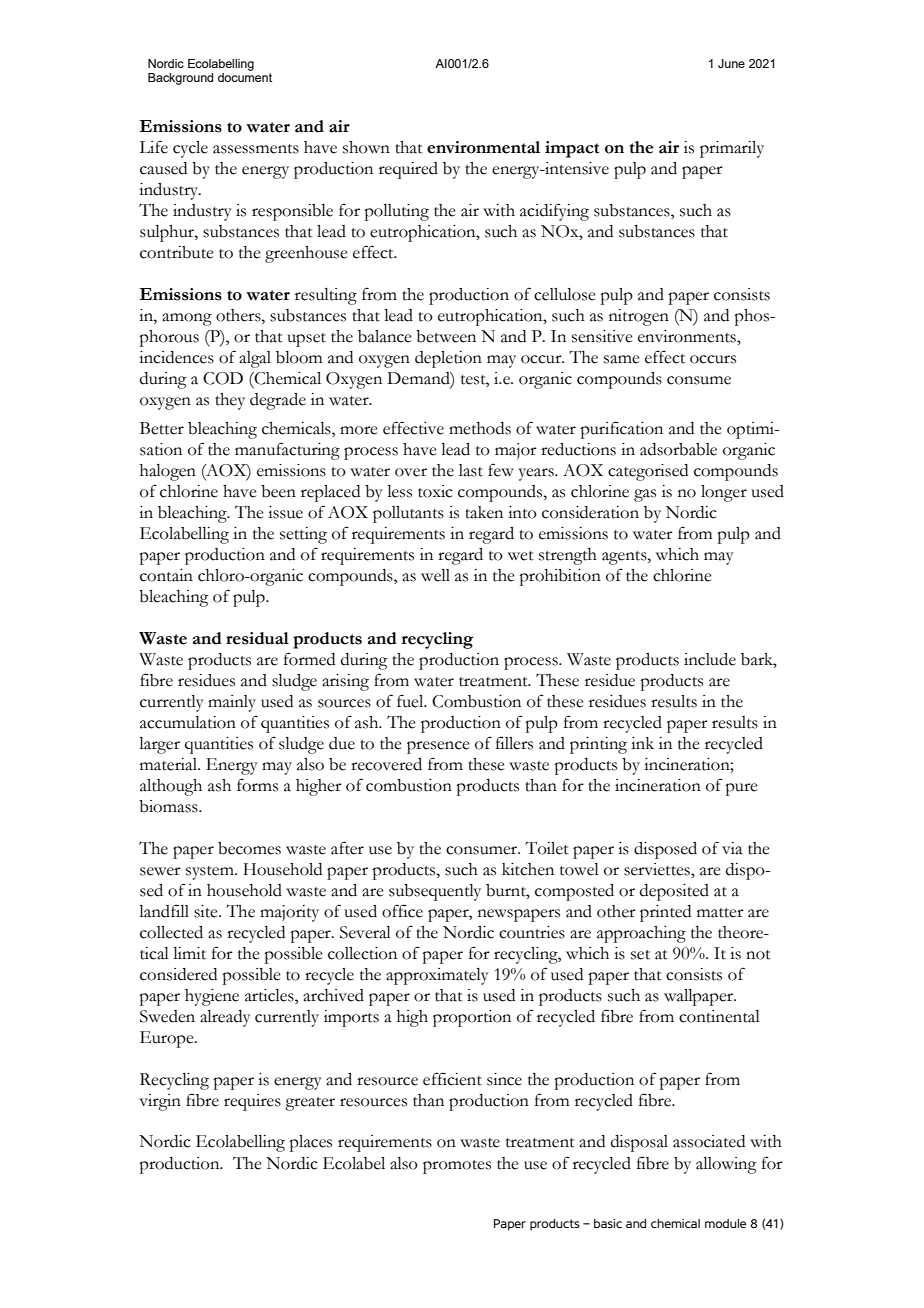  I want to click on requires, so click(252, 1102).
